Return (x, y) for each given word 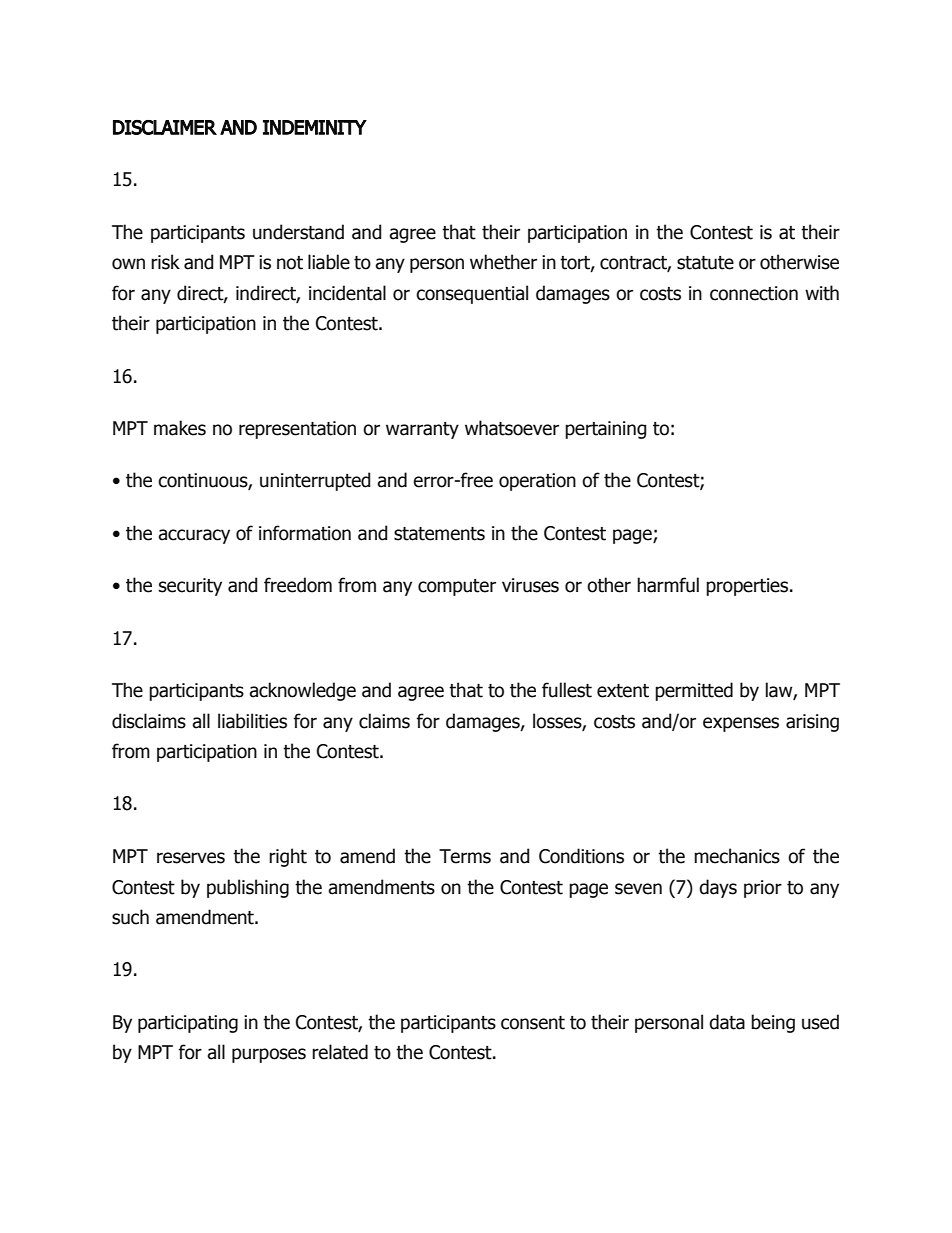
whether (503, 262)
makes (180, 428)
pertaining (606, 430)
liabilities (252, 721)
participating (188, 1024)
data (727, 1022)
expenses (741, 724)
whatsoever (512, 428)
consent (533, 1023)
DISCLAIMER (165, 127)
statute (705, 263)
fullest (567, 690)
